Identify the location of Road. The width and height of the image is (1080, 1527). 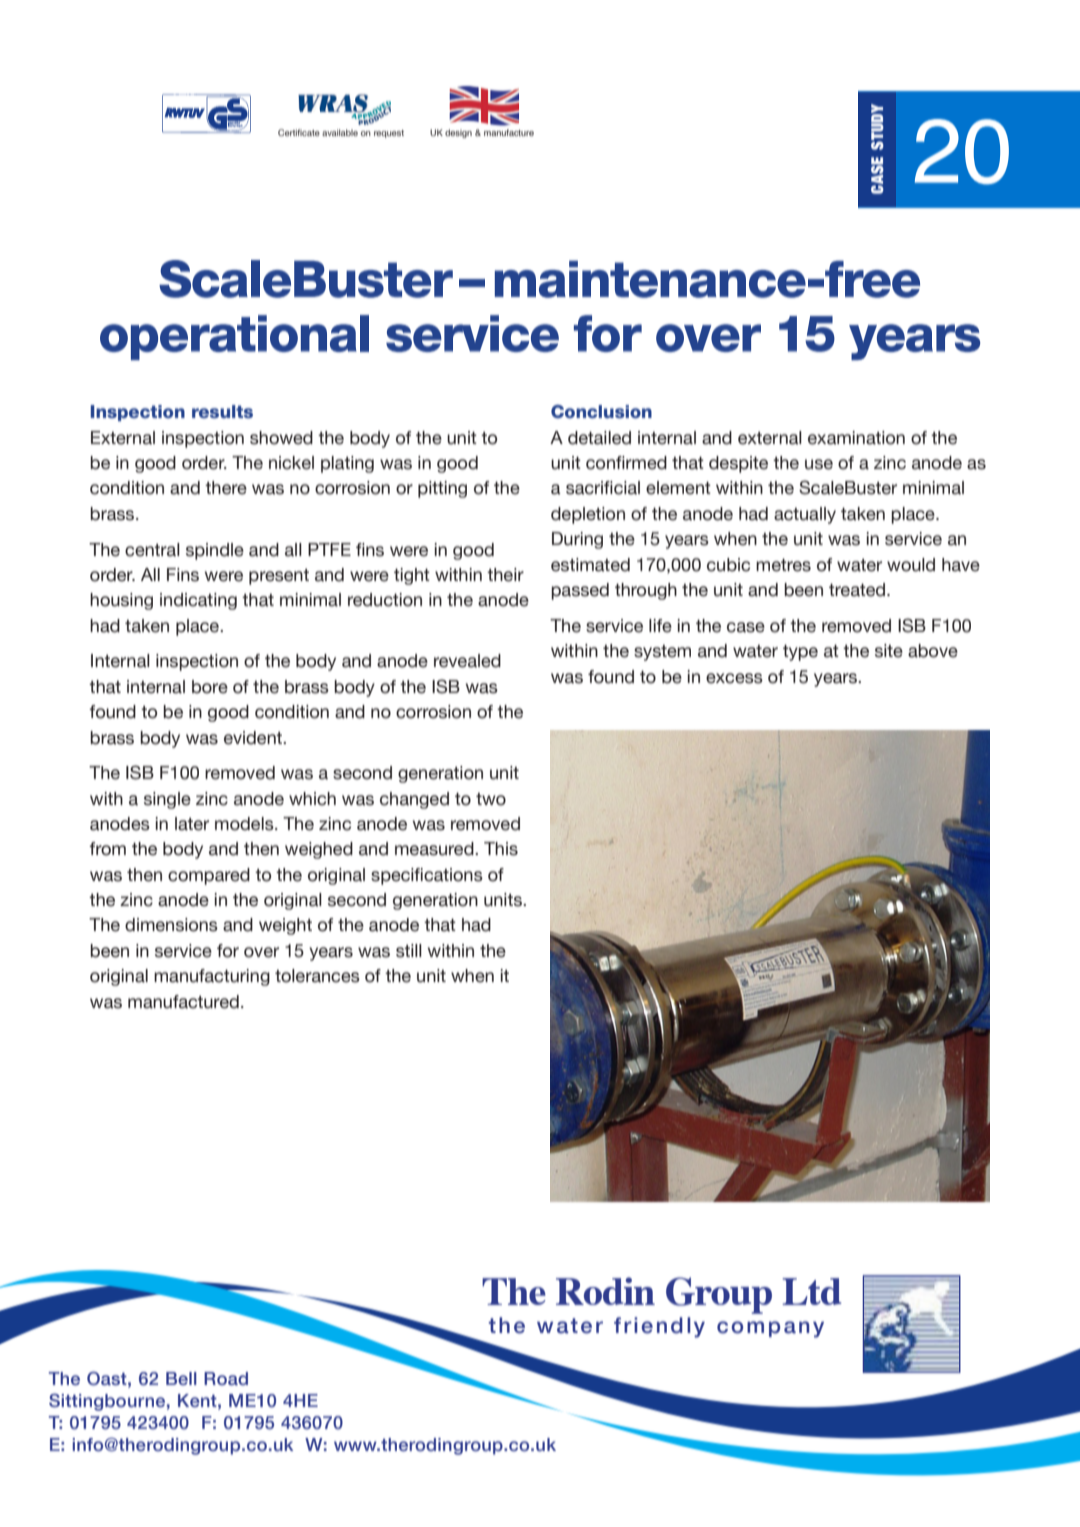
(226, 1379).
